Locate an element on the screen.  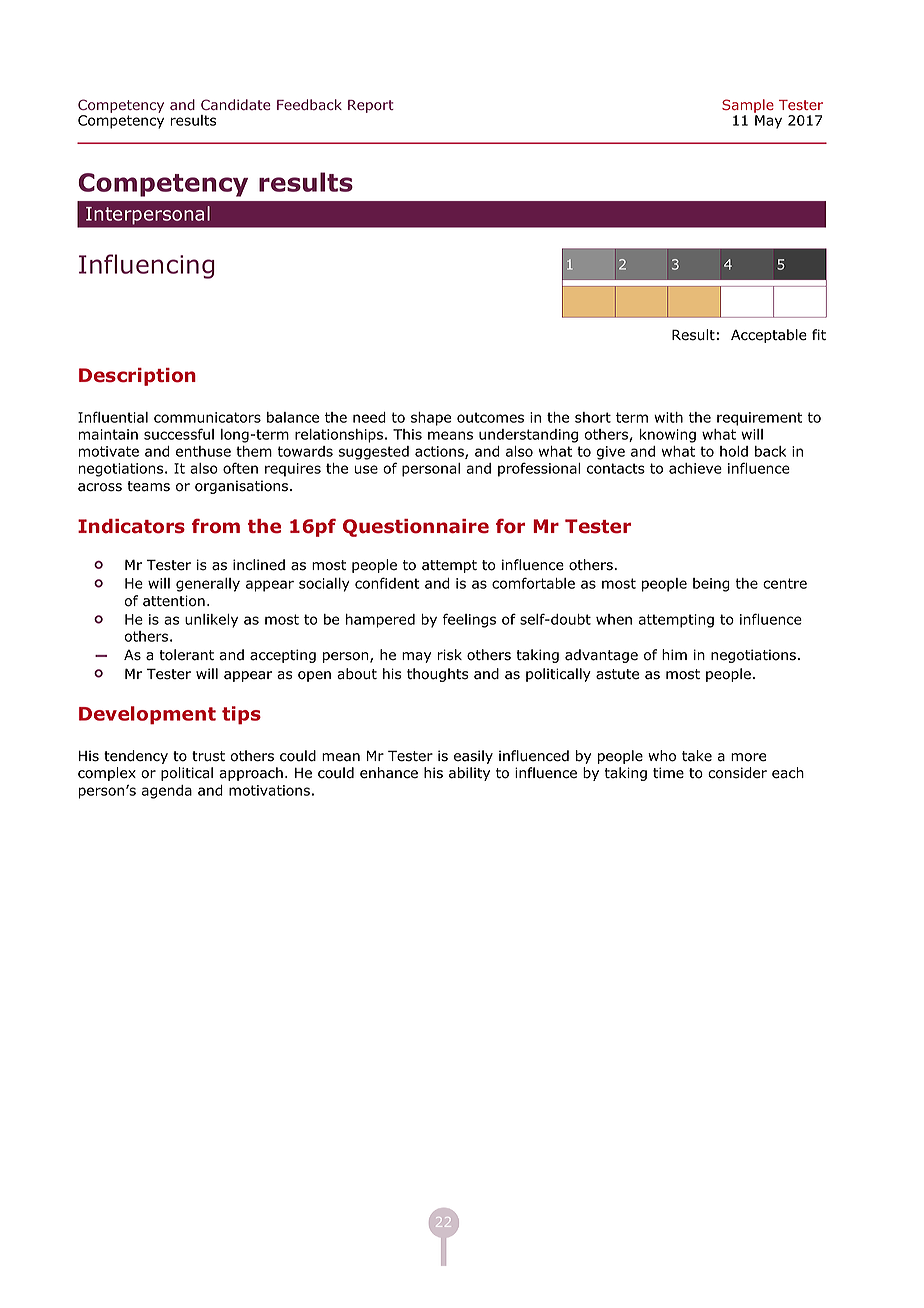
Report is located at coordinates (371, 106).
